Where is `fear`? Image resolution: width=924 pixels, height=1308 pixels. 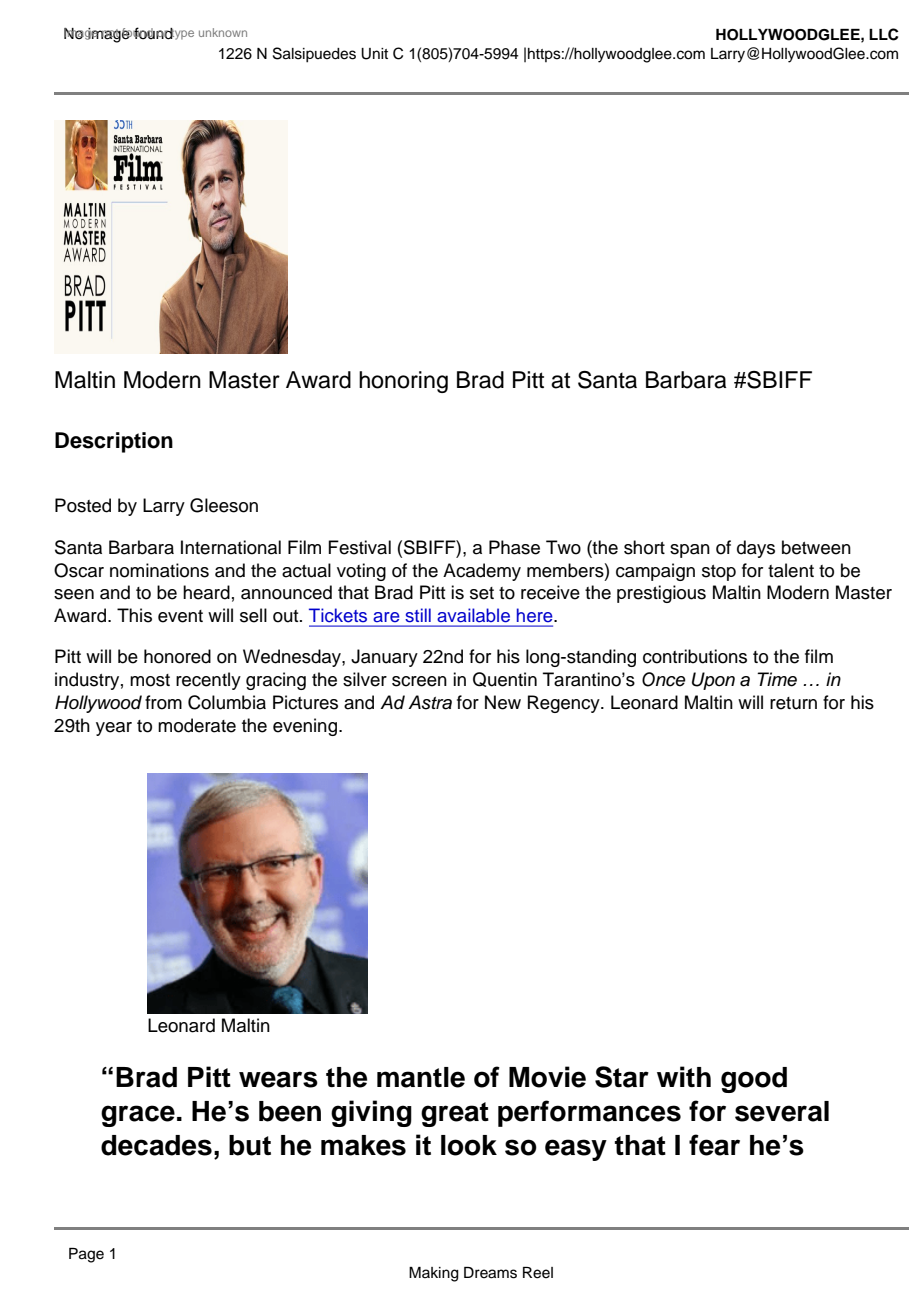
fear is located at coordinates (714, 1145).
